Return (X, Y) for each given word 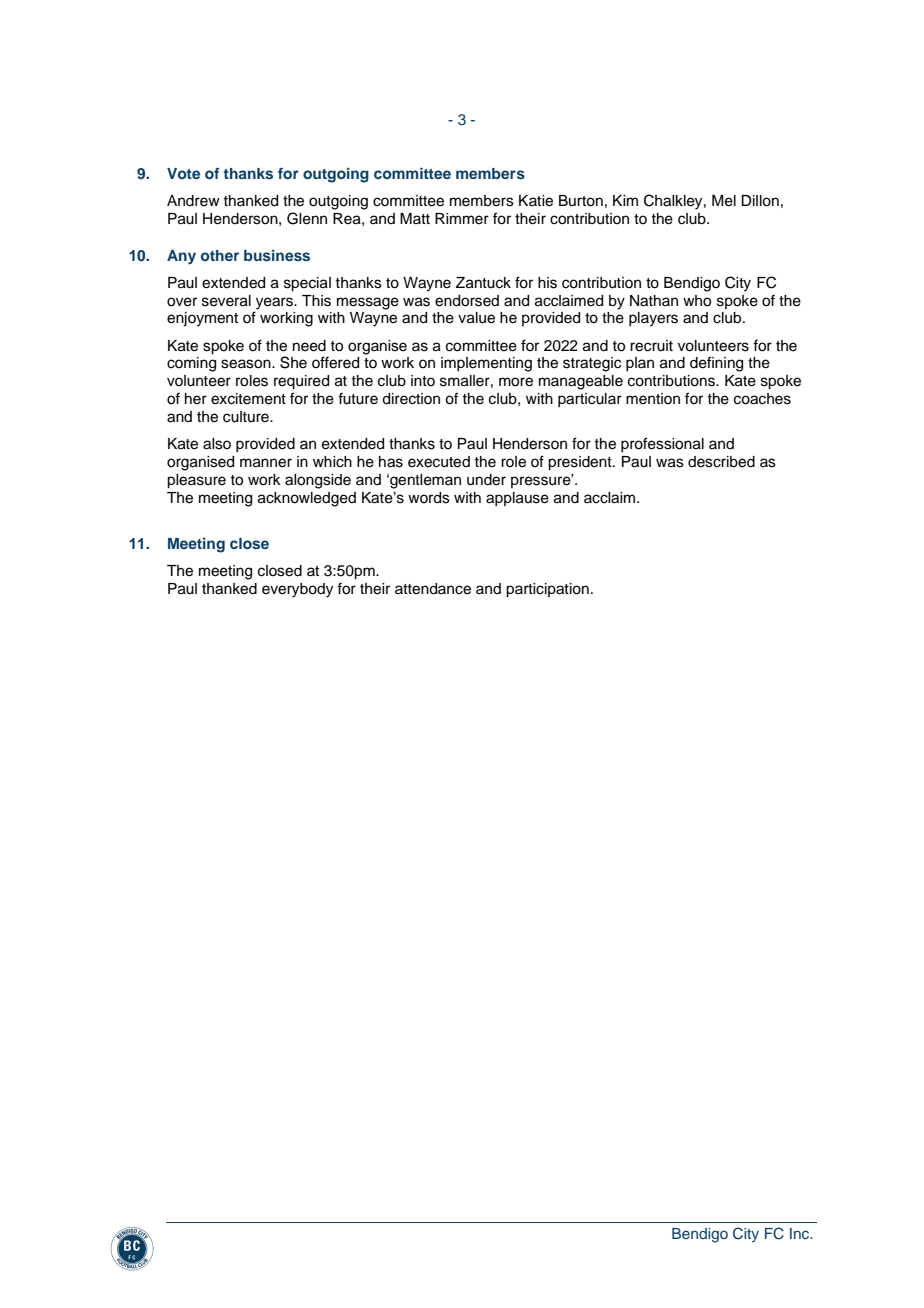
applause (517, 499)
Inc (801, 1233)
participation (547, 590)
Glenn (307, 218)
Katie (536, 201)
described (721, 462)
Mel (724, 201)
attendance (433, 589)
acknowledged (307, 499)
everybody (297, 590)
